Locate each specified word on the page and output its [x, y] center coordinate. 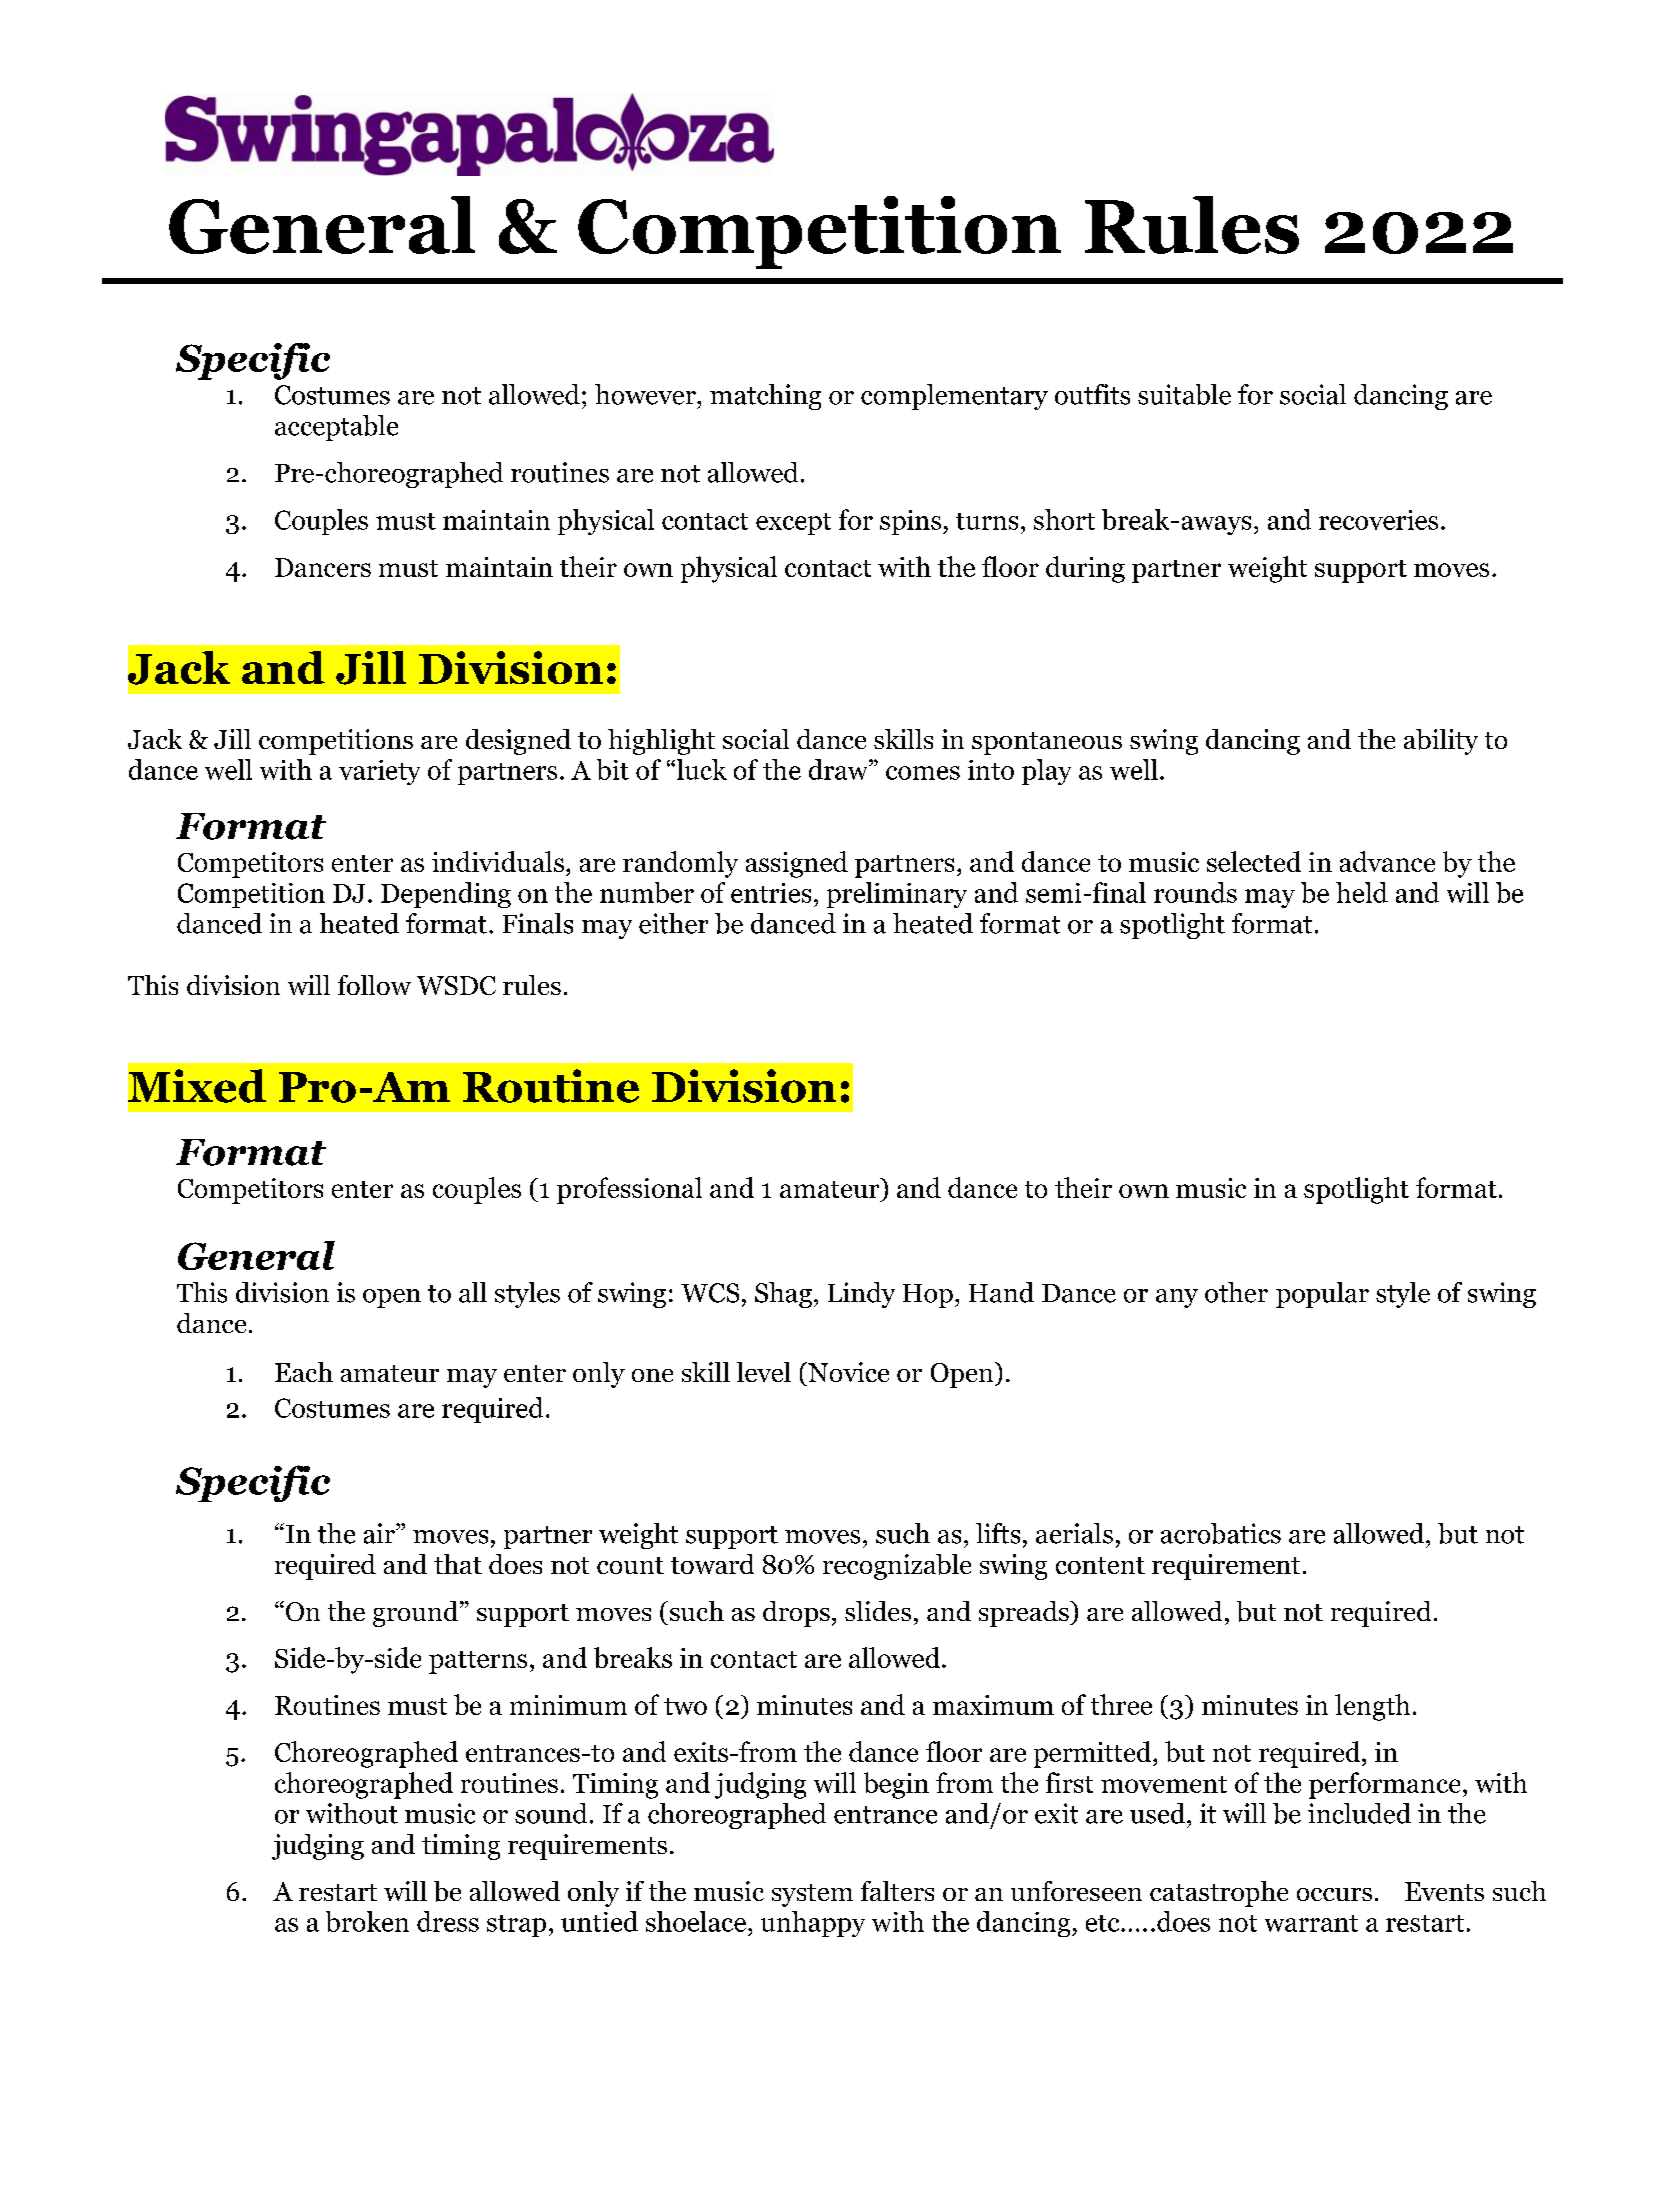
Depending [446, 895]
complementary [954, 397]
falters [897, 1891]
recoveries [1378, 520]
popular [1322, 1295]
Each [304, 1372]
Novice [847, 1372]
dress [448, 1921]
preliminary [897, 895]
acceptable [336, 428]
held [1362, 892]
